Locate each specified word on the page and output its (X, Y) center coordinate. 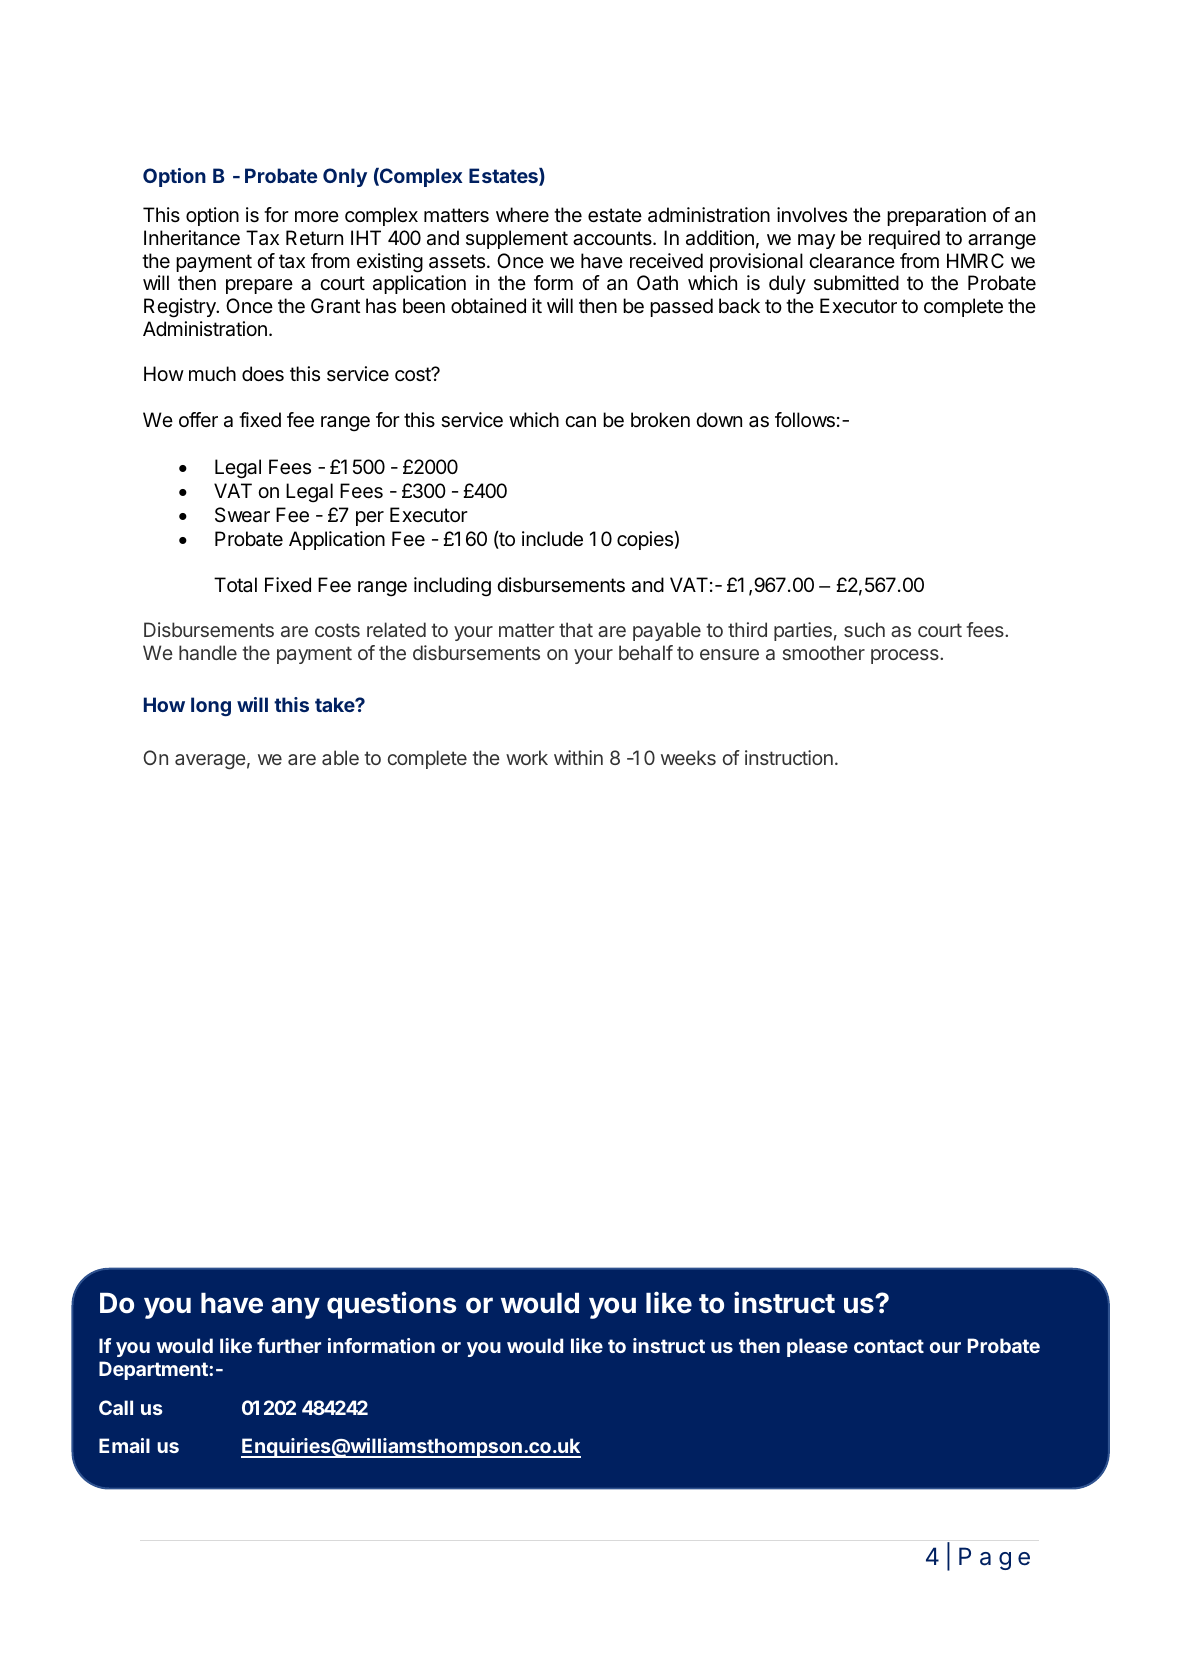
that (576, 629)
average (210, 761)
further (289, 1345)
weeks (688, 757)
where (522, 215)
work (527, 757)
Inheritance (192, 238)
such (864, 629)
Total (235, 584)
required (904, 239)
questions (391, 1305)
